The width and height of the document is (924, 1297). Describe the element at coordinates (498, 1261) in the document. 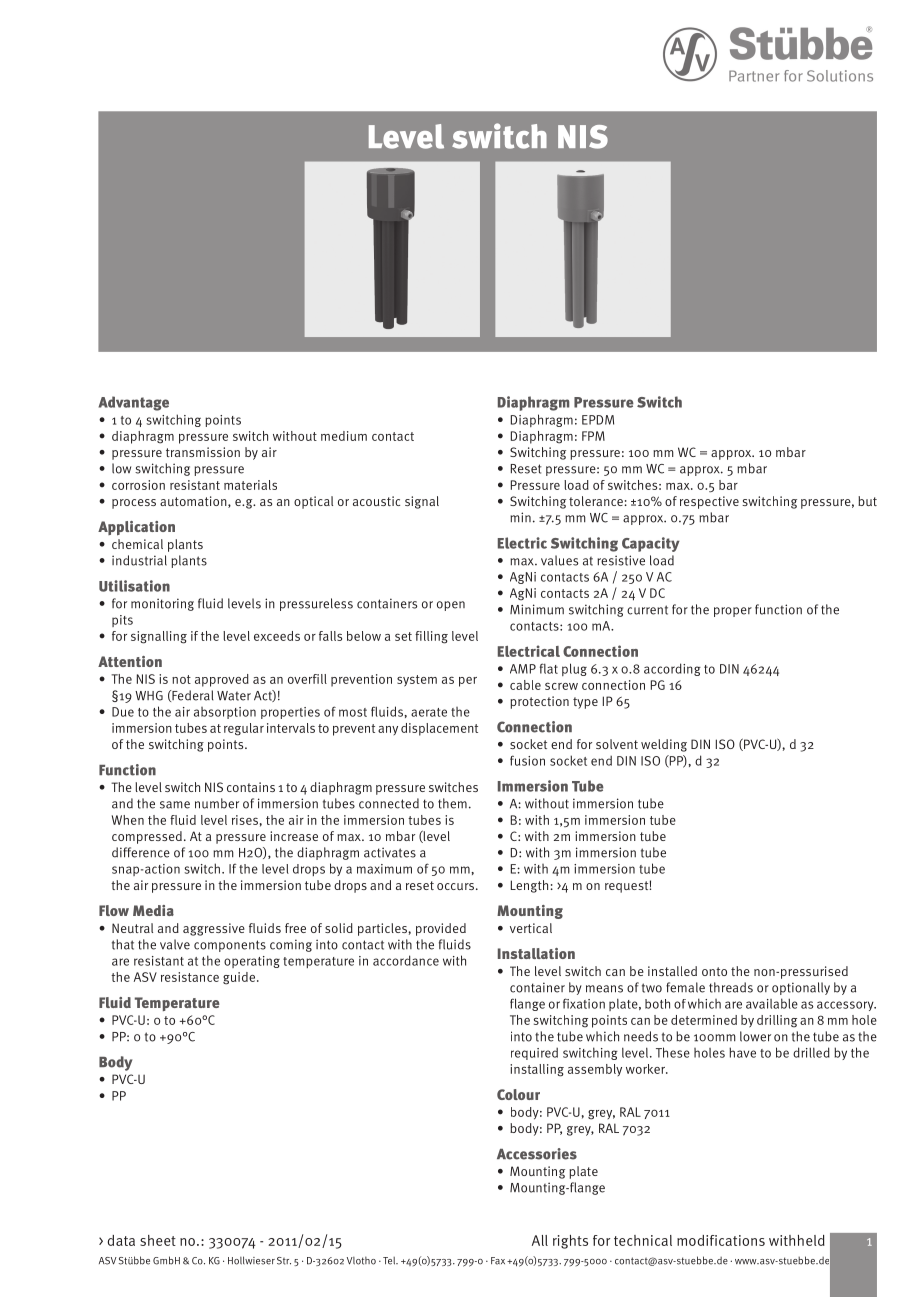

I see `Fax` at that location.
